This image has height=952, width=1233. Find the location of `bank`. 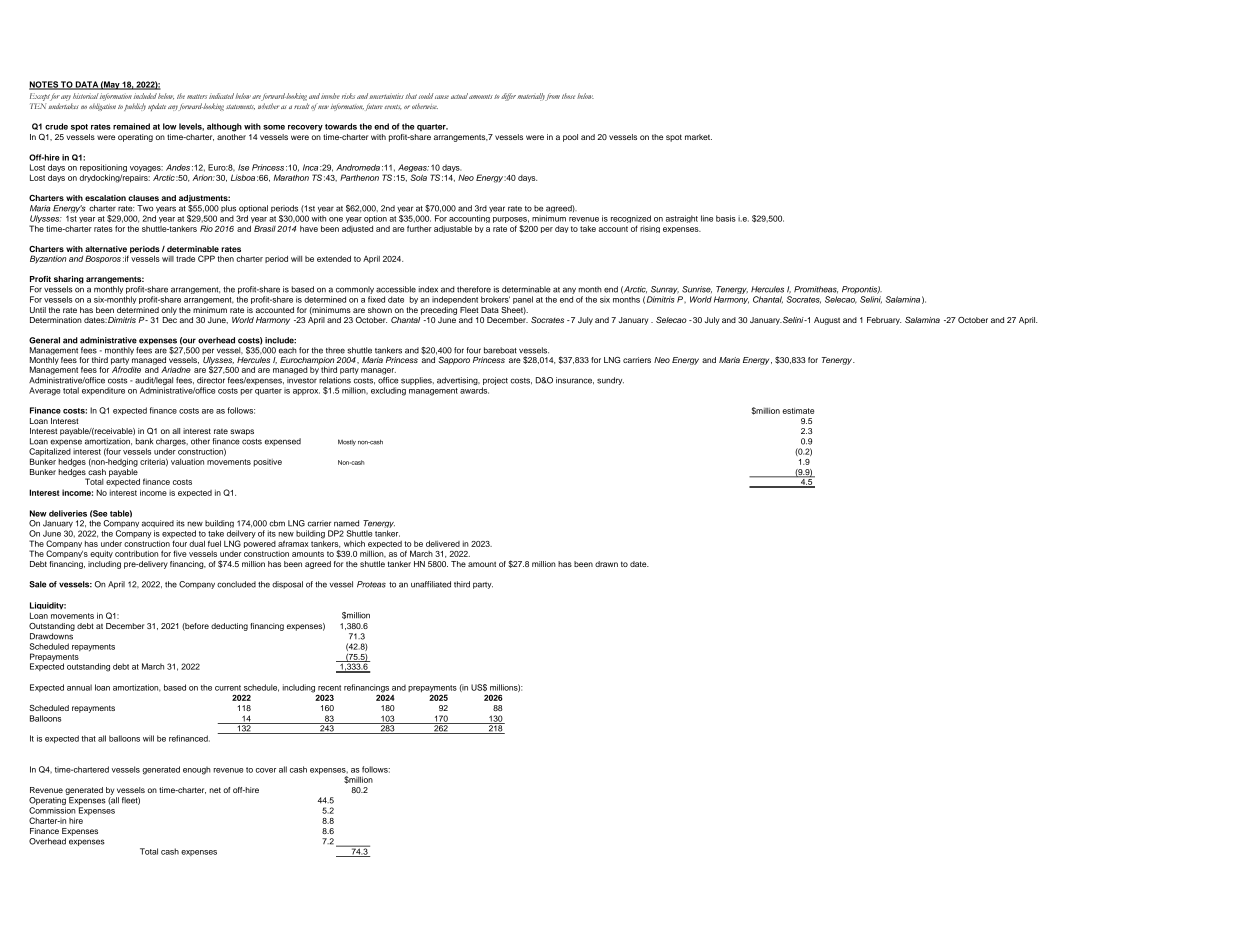

bank is located at coordinates (144, 441).
